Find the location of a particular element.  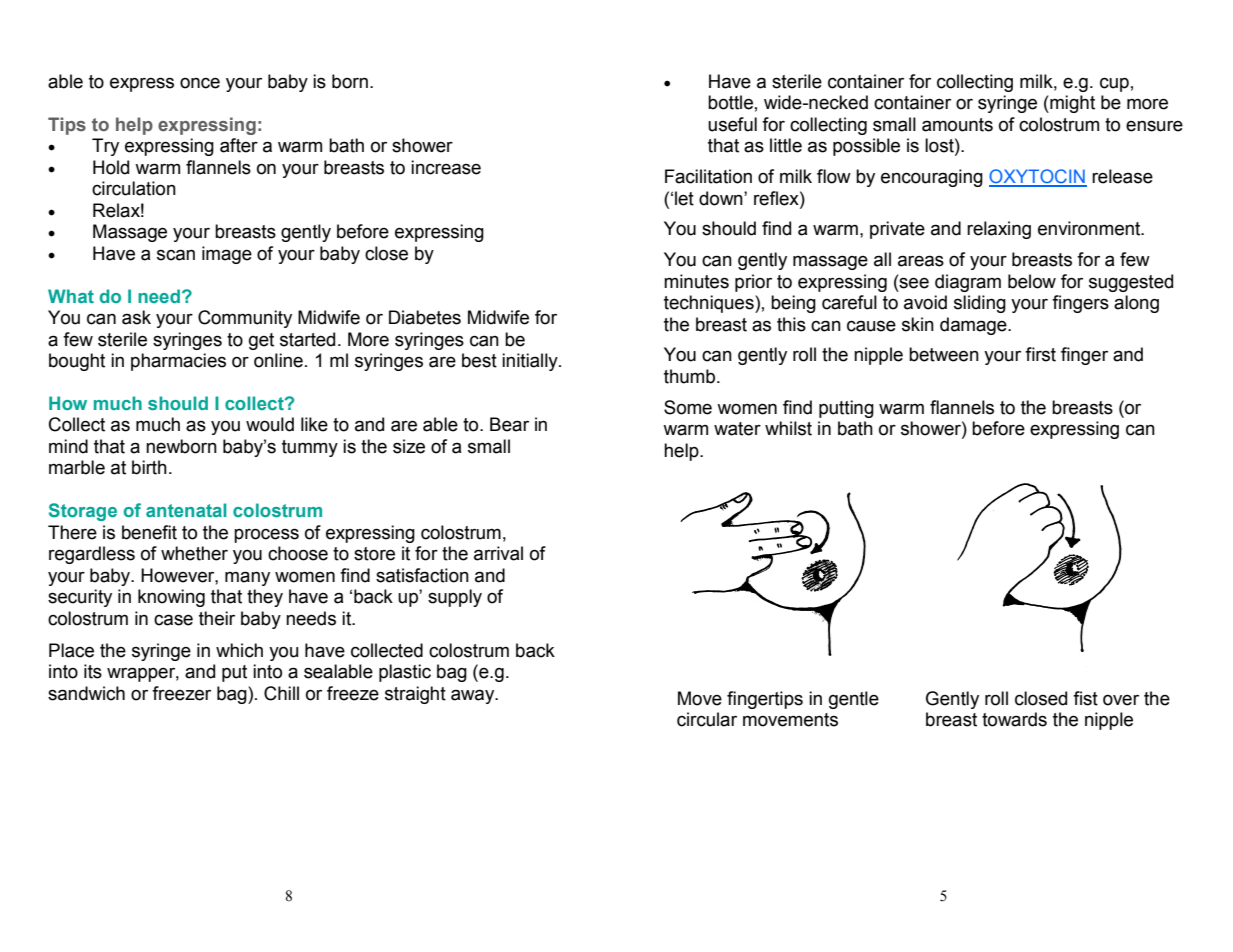

bottle is located at coordinates (730, 102).
